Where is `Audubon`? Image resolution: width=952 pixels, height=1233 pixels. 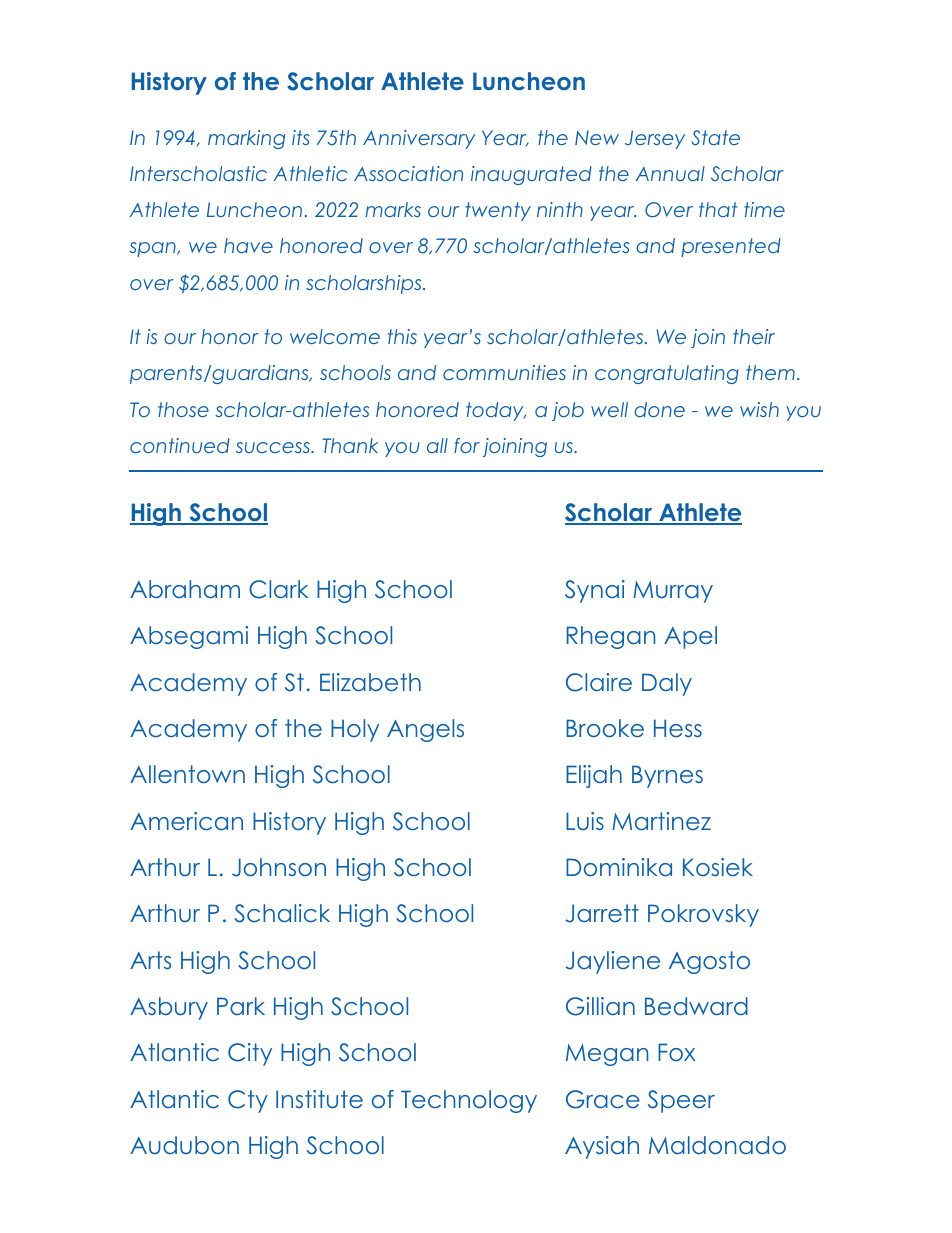
Audubon is located at coordinates (184, 1145).
